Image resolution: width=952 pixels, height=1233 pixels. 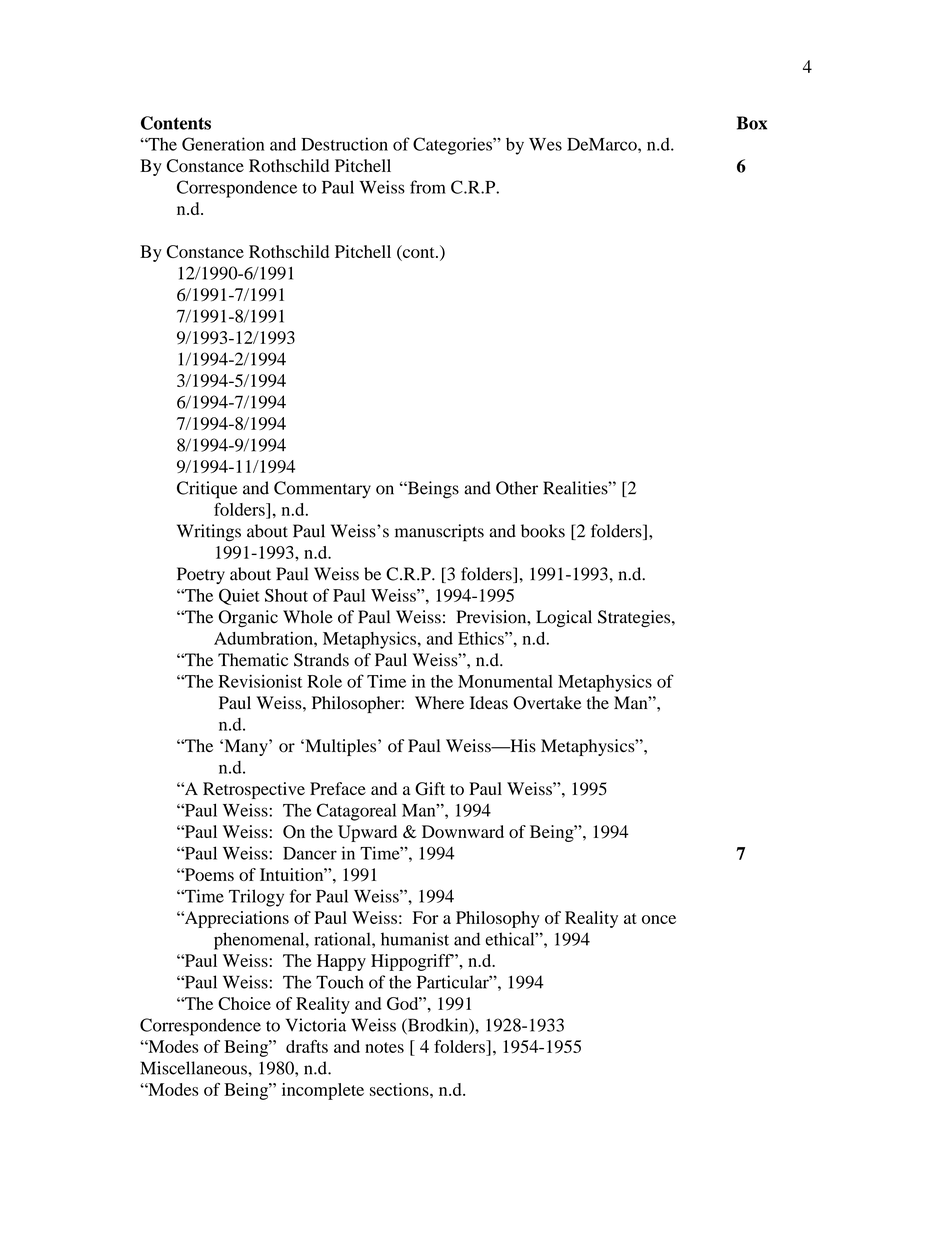 What do you see at coordinates (453, 146) in the screenshot?
I see `Categories` at bounding box center [453, 146].
